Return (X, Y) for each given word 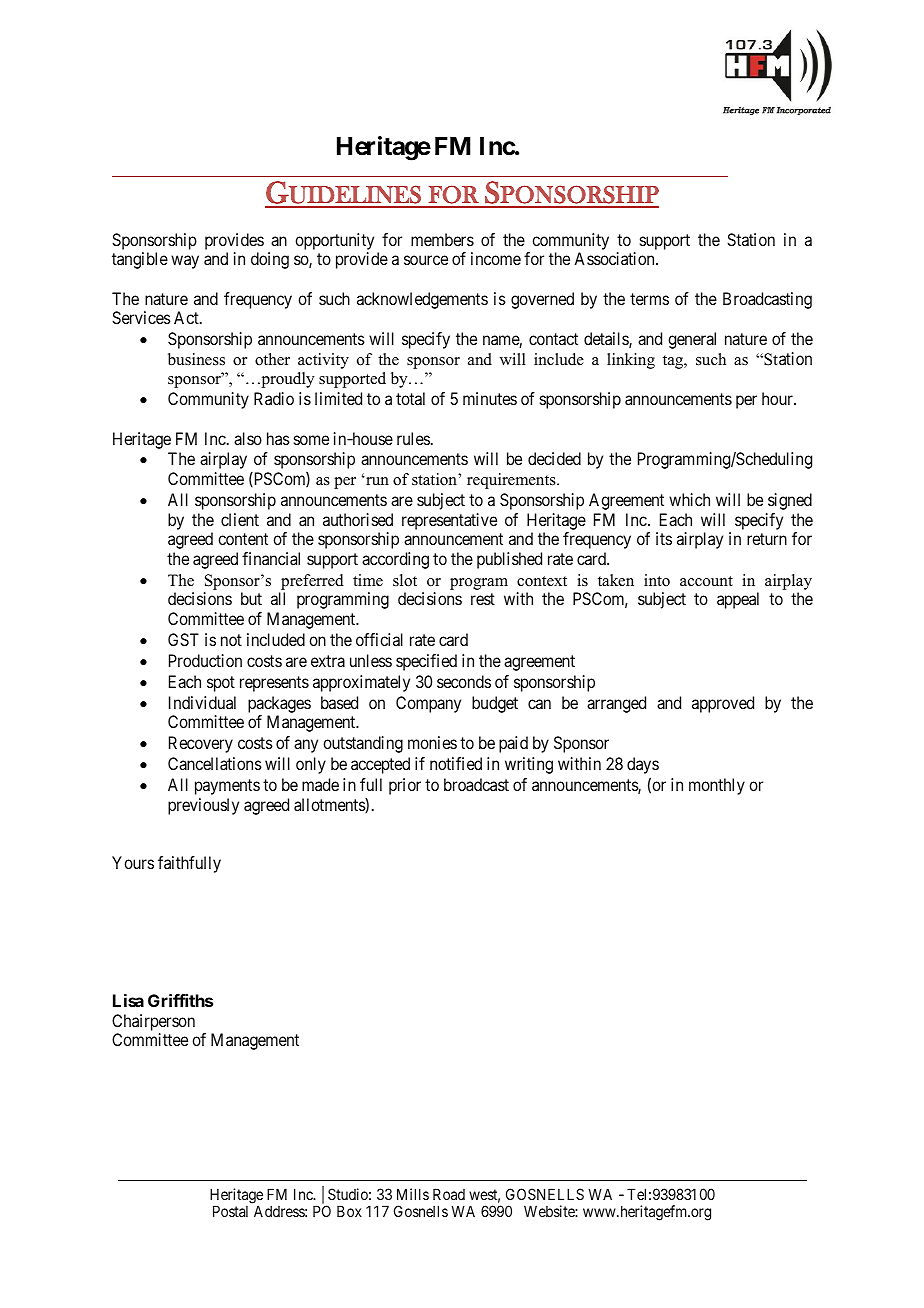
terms (649, 299)
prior (405, 786)
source (426, 260)
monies (432, 742)
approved (723, 704)
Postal (230, 1211)
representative (449, 521)
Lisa (128, 1000)
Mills (413, 1194)
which (689, 499)
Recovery (201, 744)
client (240, 519)
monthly (717, 786)
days (643, 765)
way (185, 262)
